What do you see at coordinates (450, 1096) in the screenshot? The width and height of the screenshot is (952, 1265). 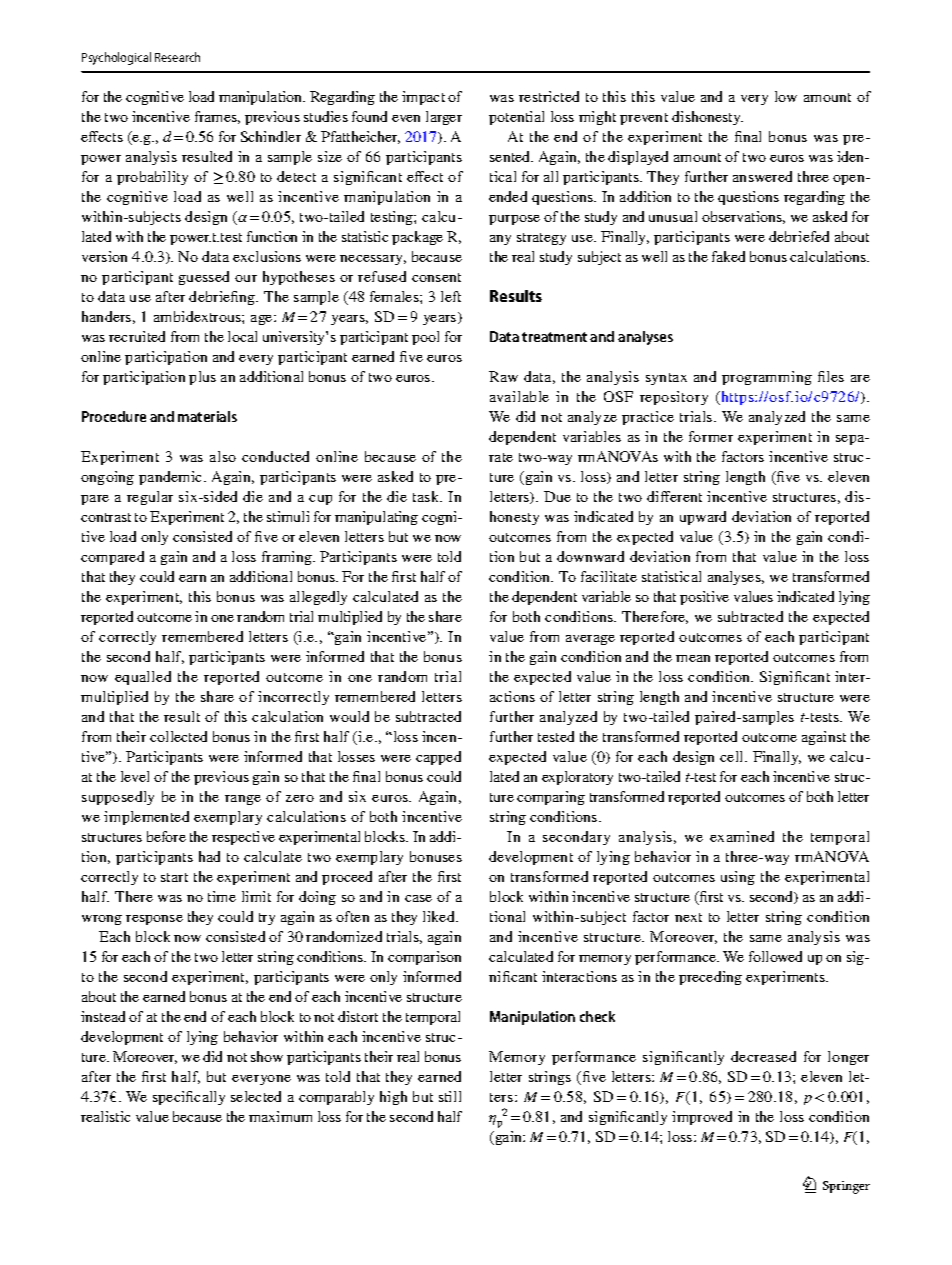 I see `still` at bounding box center [450, 1096].
